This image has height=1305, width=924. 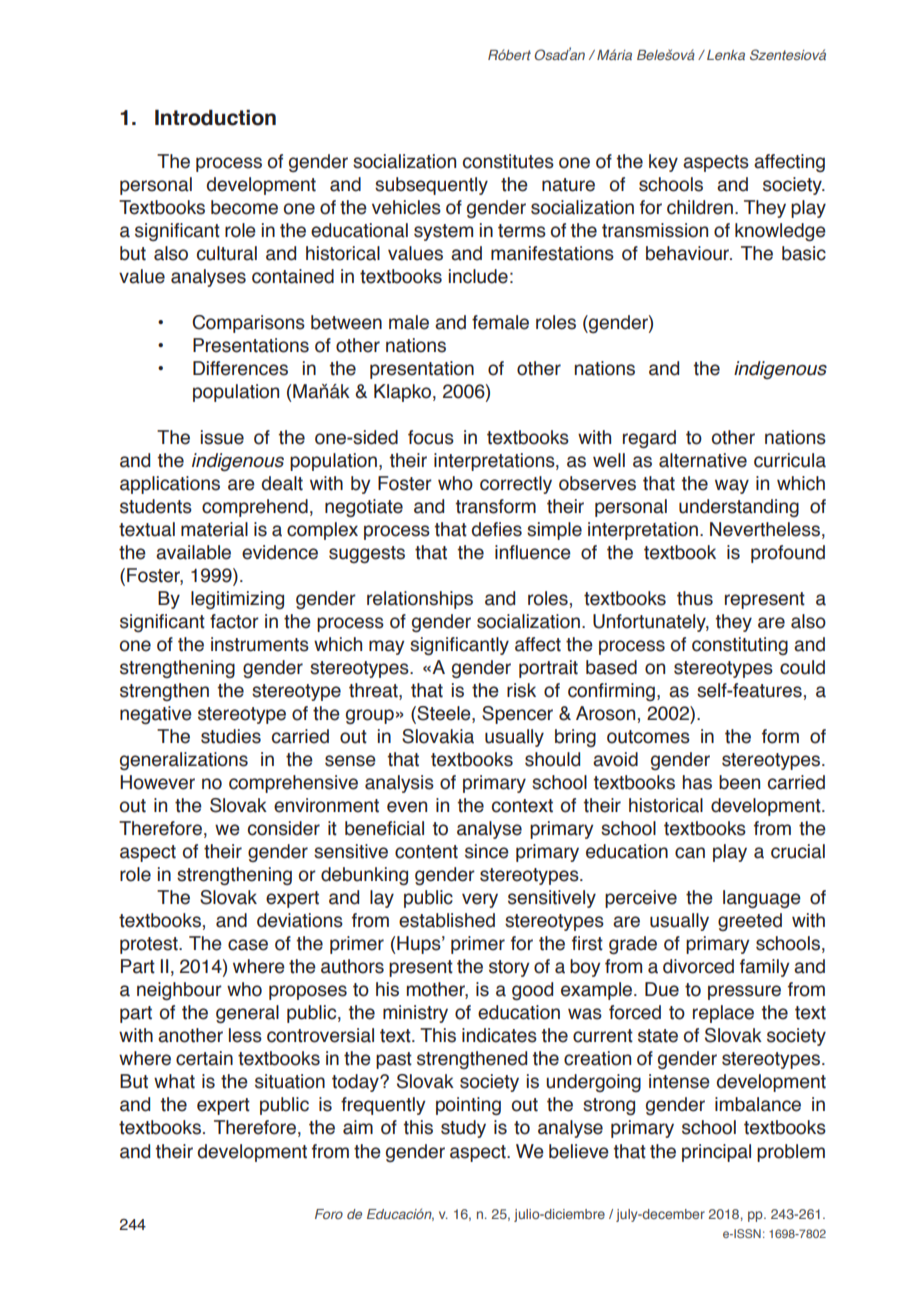 I want to click on factor, so click(x=234, y=621).
